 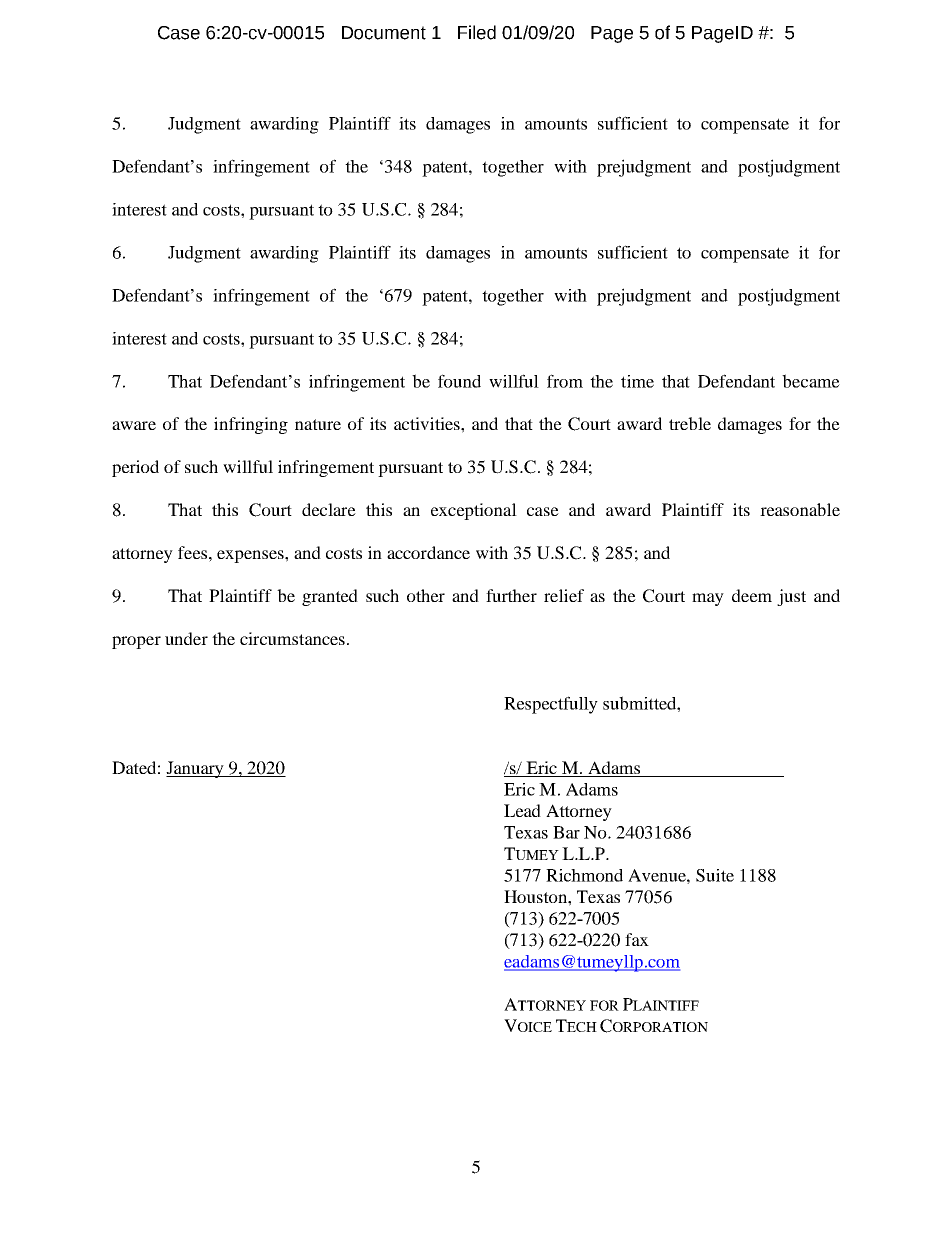 I want to click on January, so click(x=196, y=769).
